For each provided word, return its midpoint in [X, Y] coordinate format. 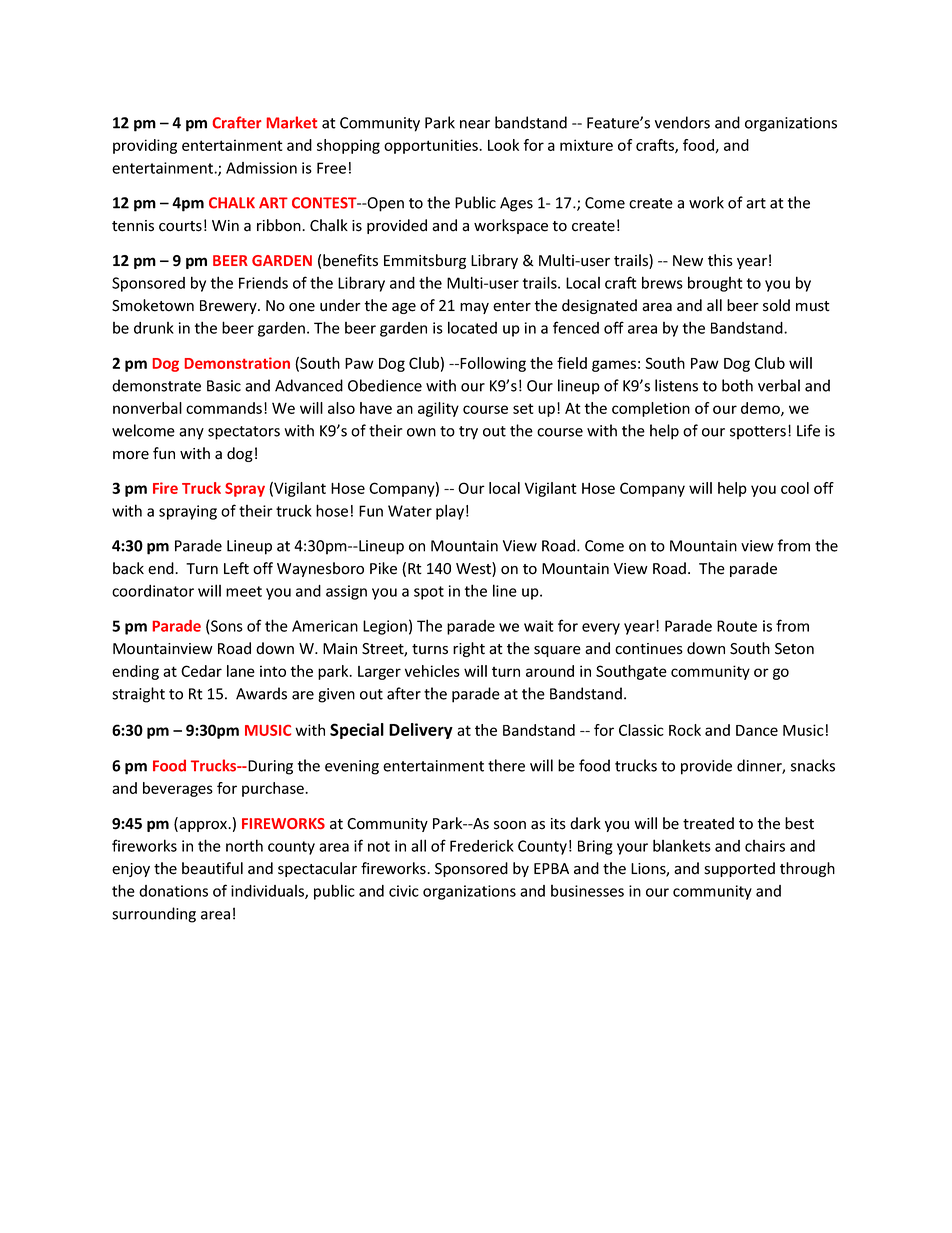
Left [236, 568]
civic [404, 891]
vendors [682, 122]
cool [795, 488]
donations [173, 891]
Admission [261, 168]
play [450, 512]
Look [503, 145]
